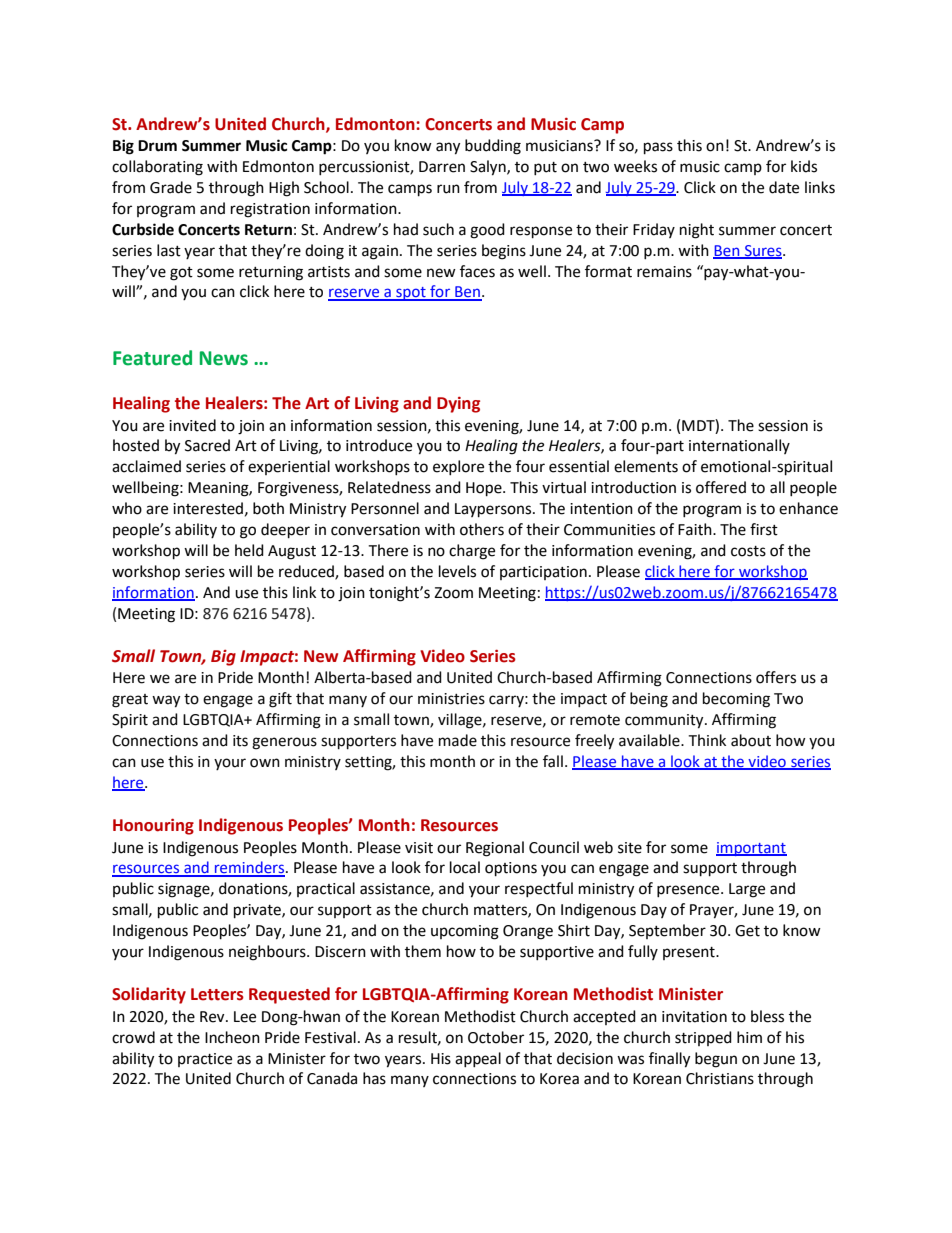  I want to click on internationally, so click(739, 446).
